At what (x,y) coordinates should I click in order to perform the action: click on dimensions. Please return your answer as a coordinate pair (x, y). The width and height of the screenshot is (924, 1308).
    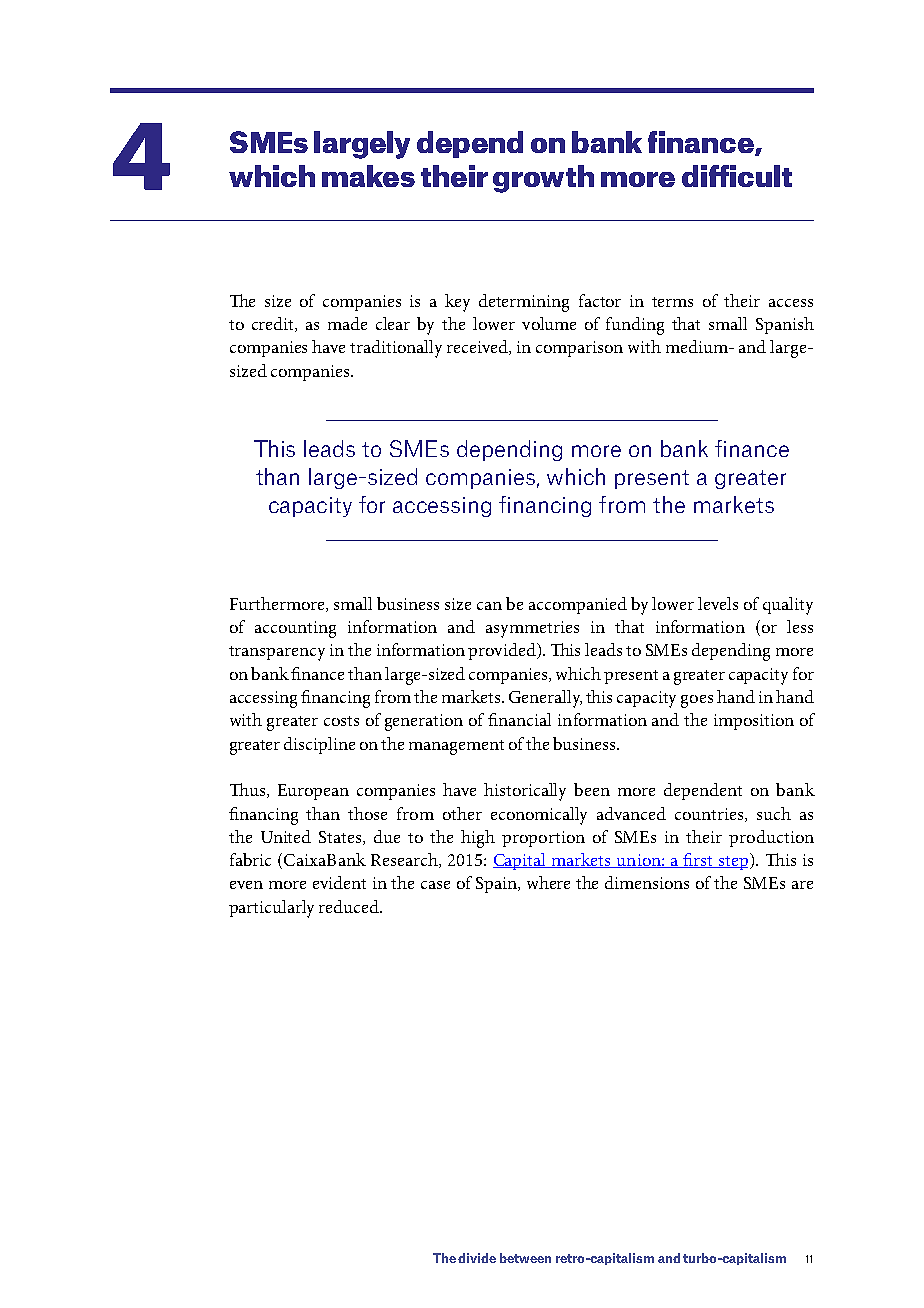
    Looking at the image, I should click on (647, 882).
